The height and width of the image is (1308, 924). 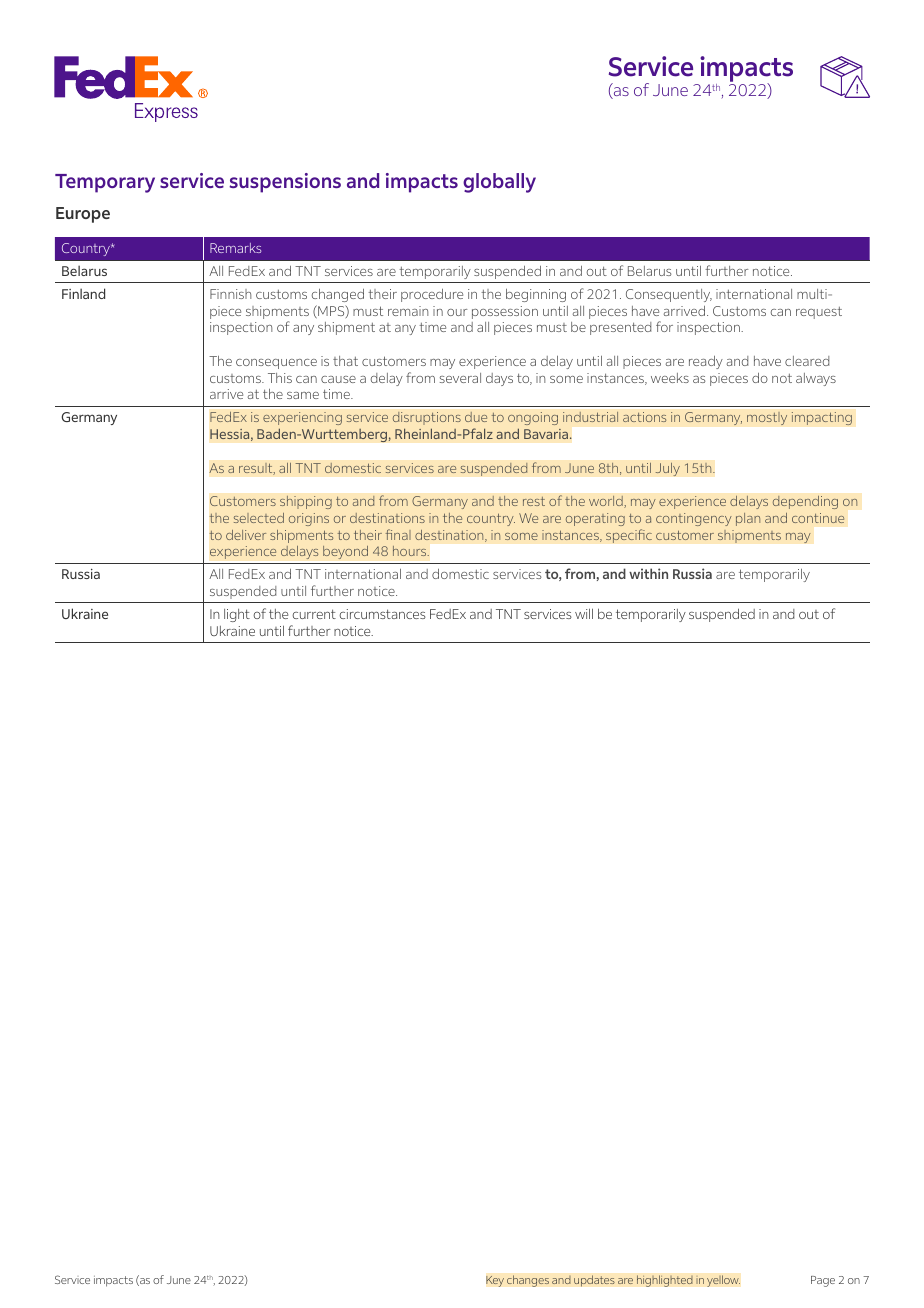 What do you see at coordinates (669, 295) in the image?
I see `Consequently` at bounding box center [669, 295].
